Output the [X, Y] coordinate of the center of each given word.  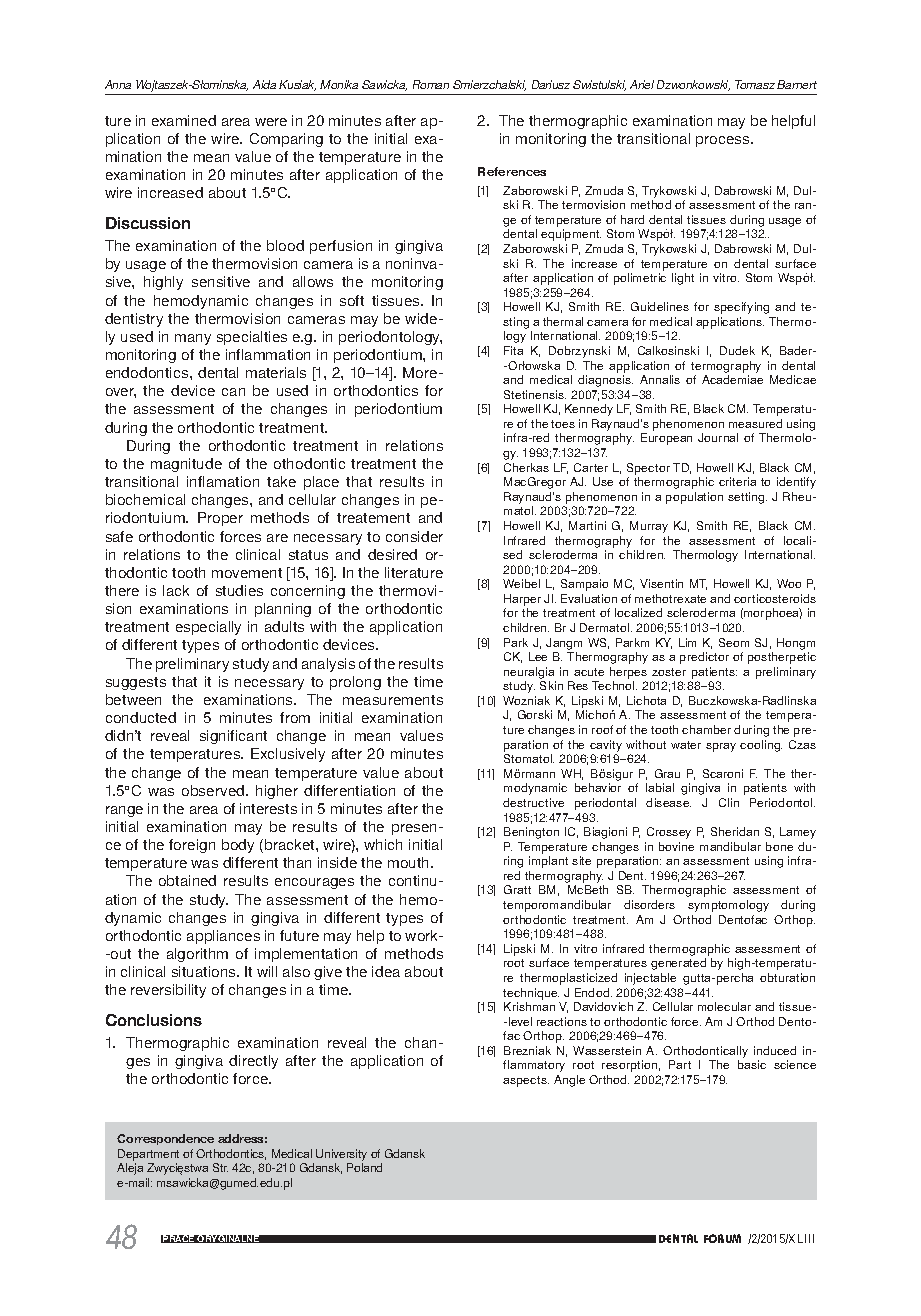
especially [208, 628]
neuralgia [529, 673]
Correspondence [165, 1139]
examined [184, 120]
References [512, 171]
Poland [364, 1167]
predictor [704, 658]
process [724, 141]
